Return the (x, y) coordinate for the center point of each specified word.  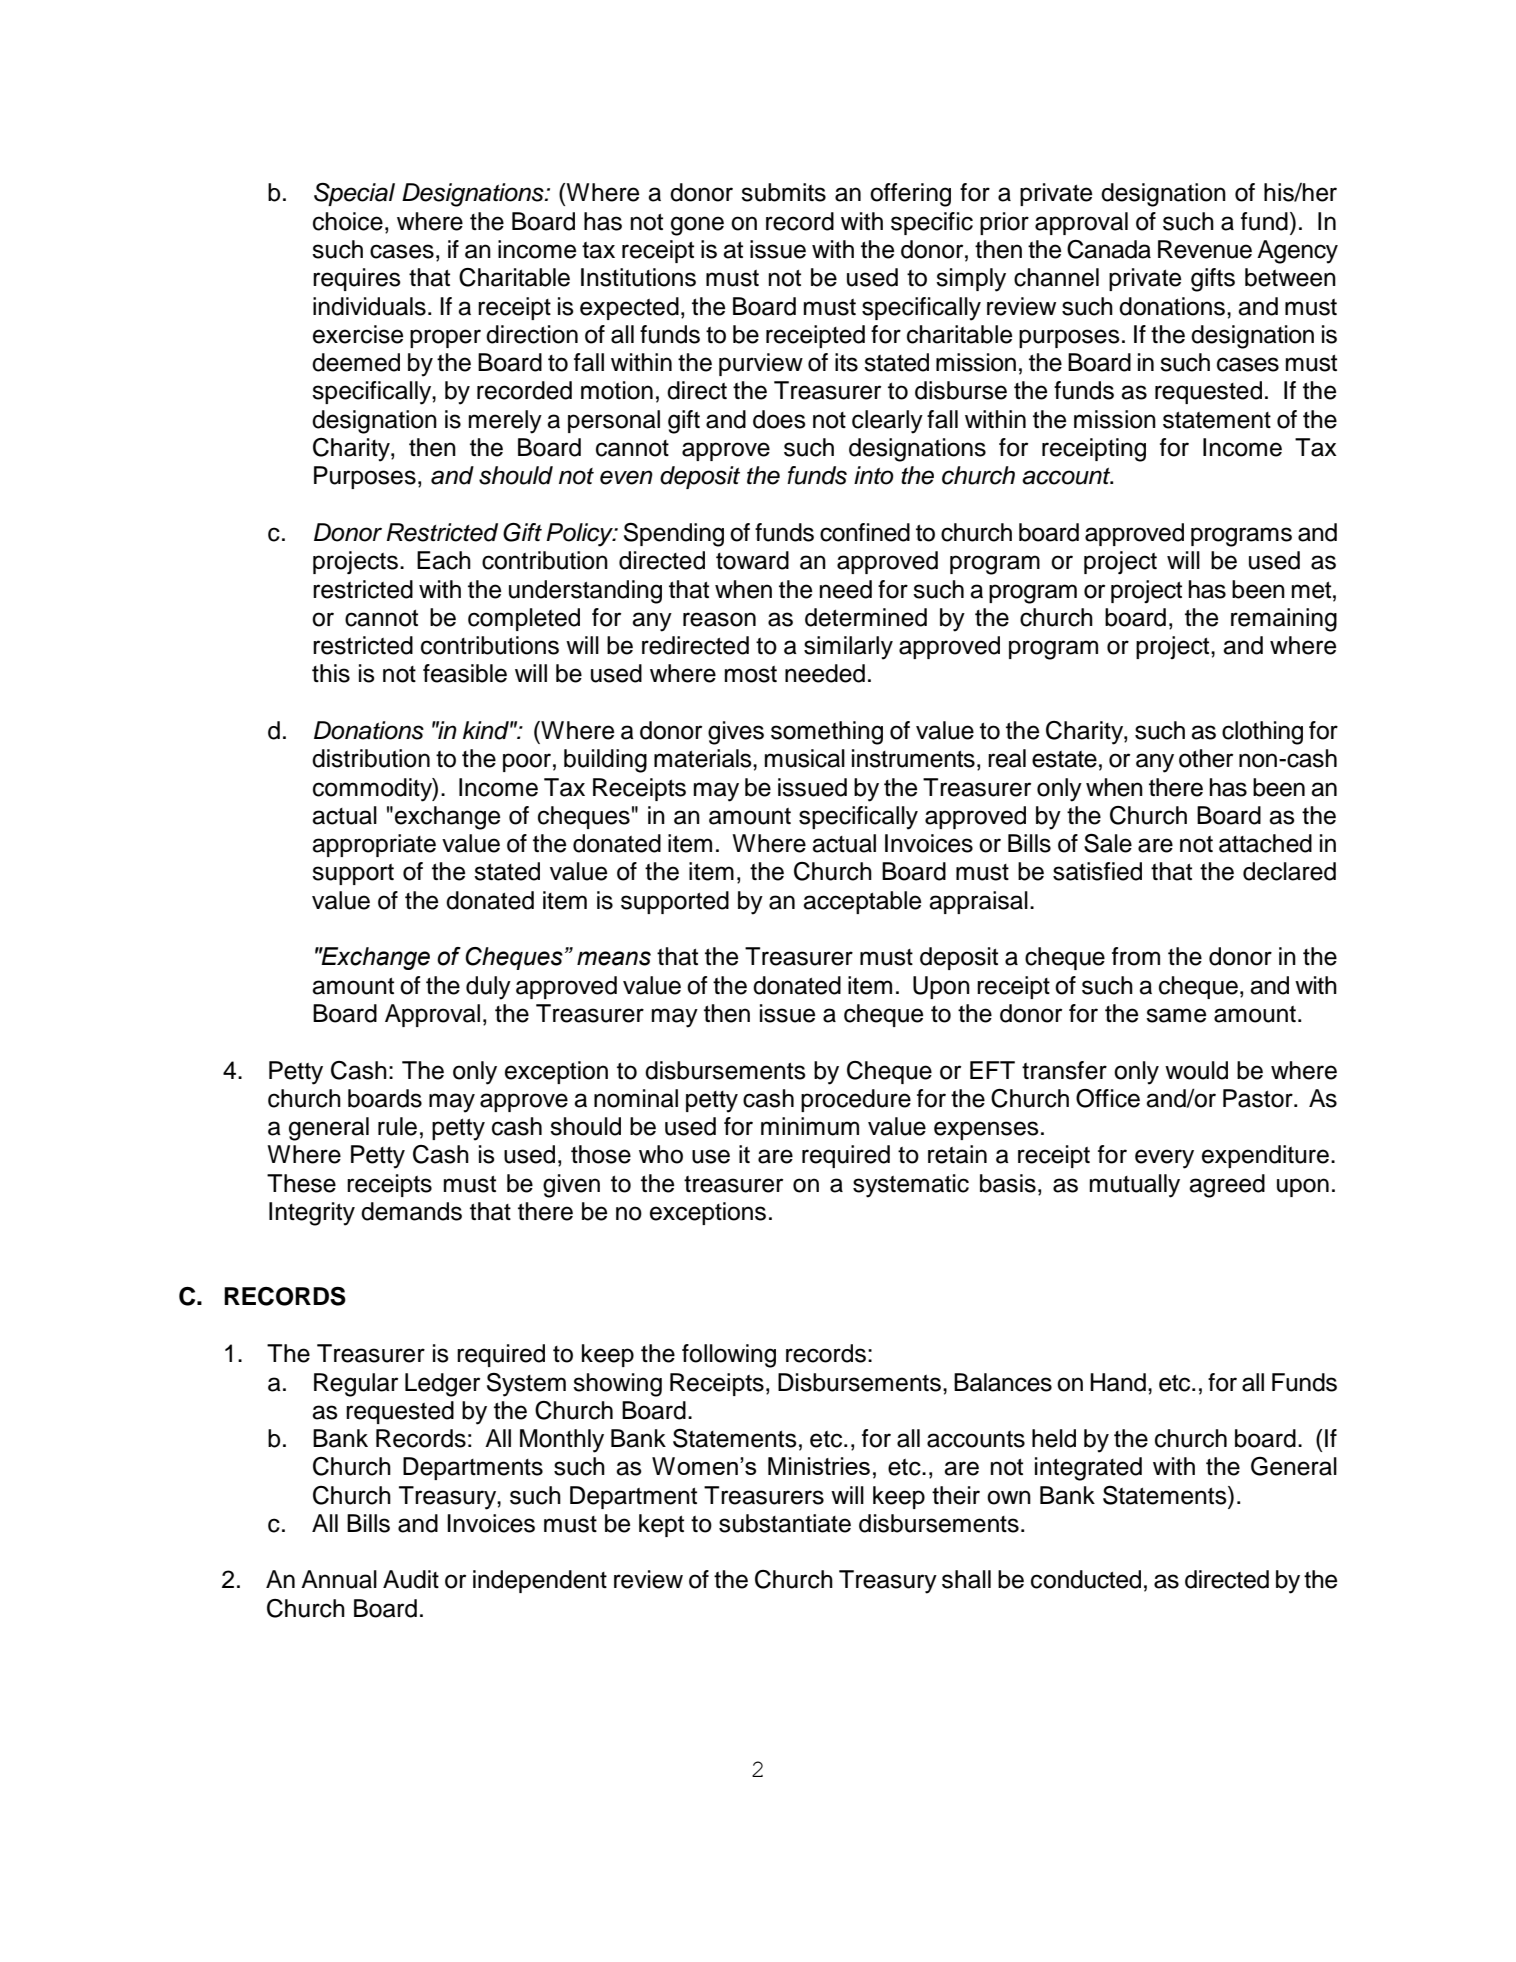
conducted (1086, 1579)
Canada (1109, 249)
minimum (810, 1126)
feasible (465, 673)
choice (348, 221)
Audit (411, 1579)
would (1196, 1070)
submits (783, 192)
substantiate (785, 1523)
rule (397, 1126)
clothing (1262, 733)
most (751, 674)
